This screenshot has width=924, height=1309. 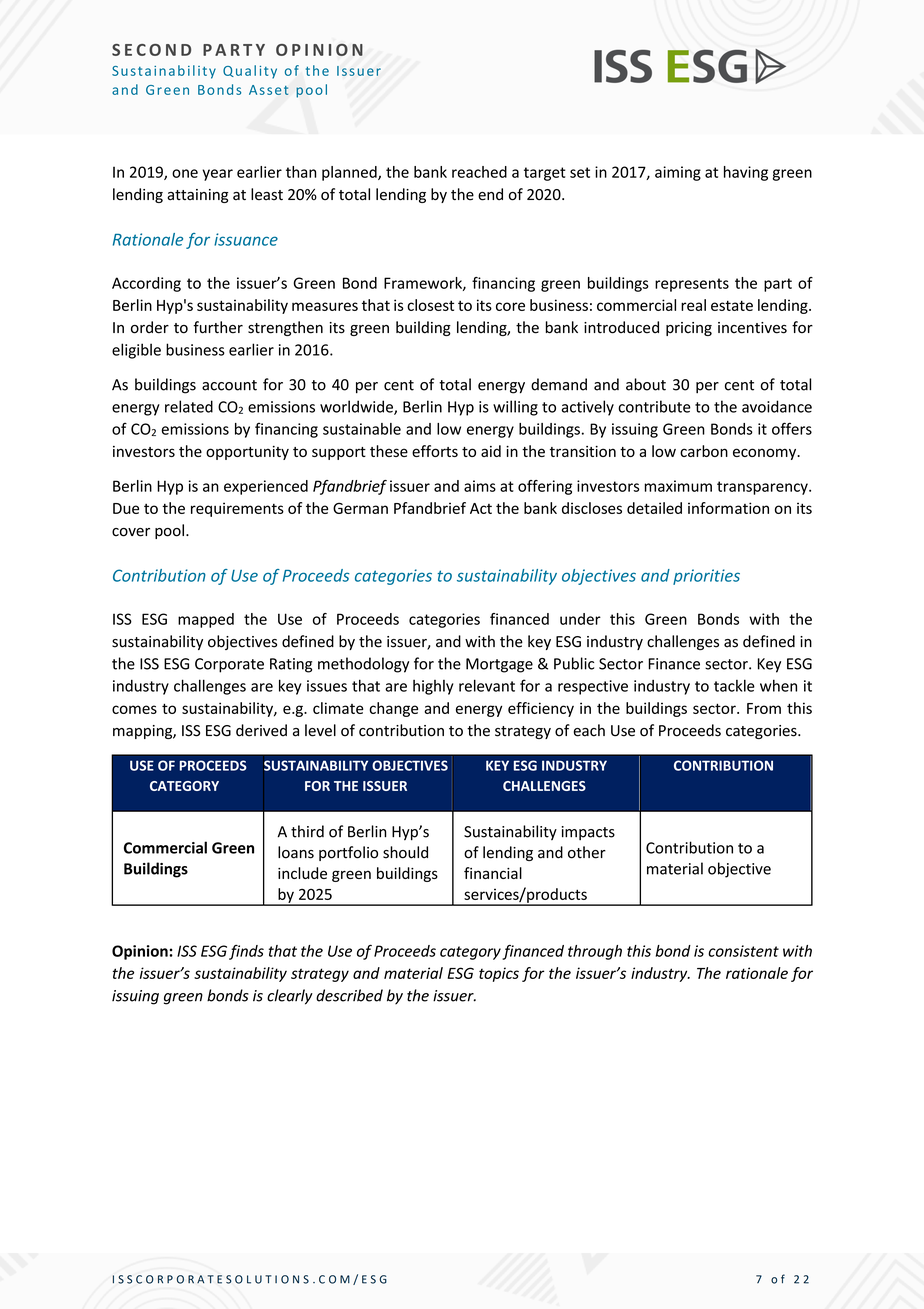 I want to click on finds, so click(x=246, y=952).
